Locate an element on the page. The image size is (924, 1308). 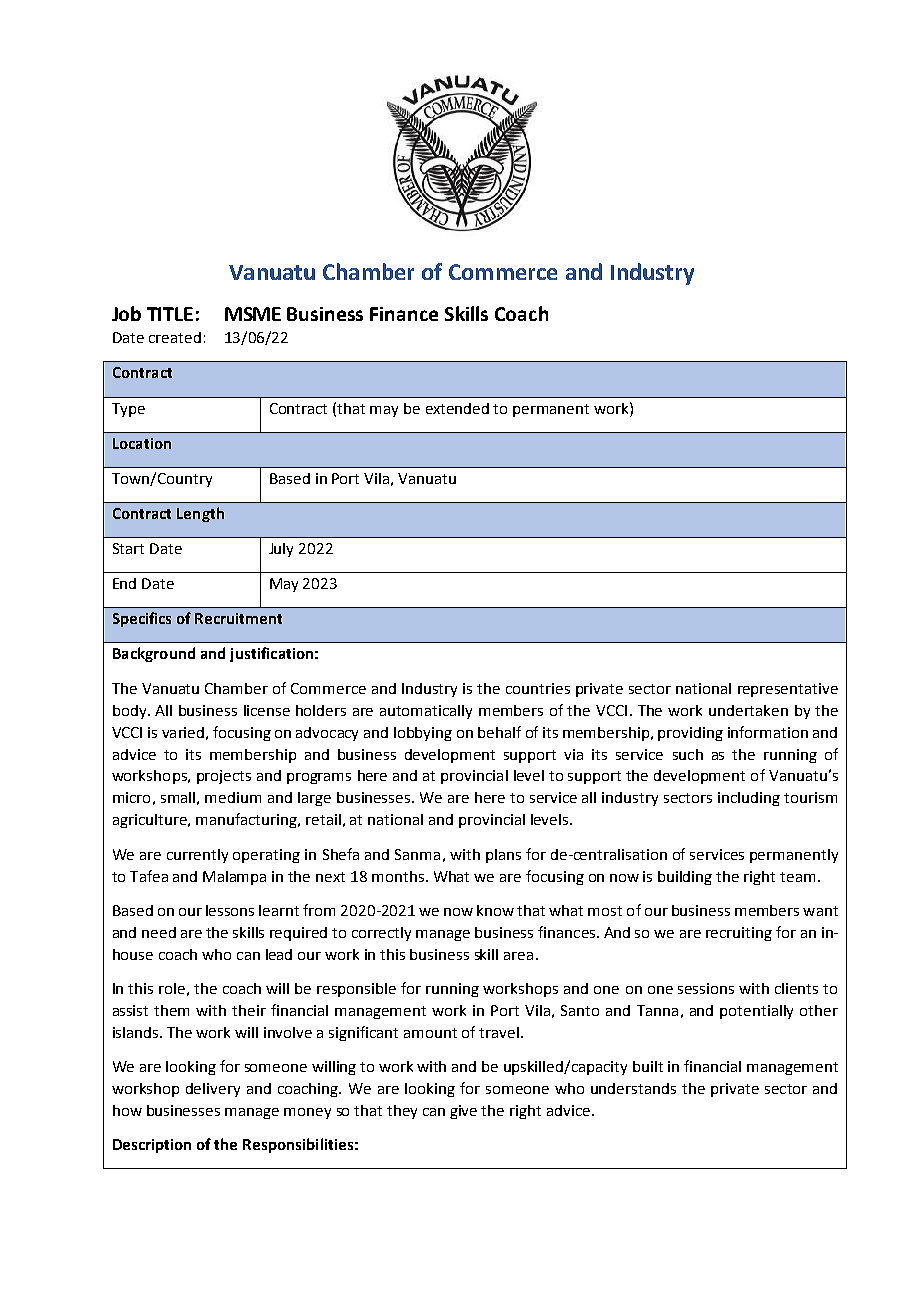
varied is located at coordinates (183, 732).
